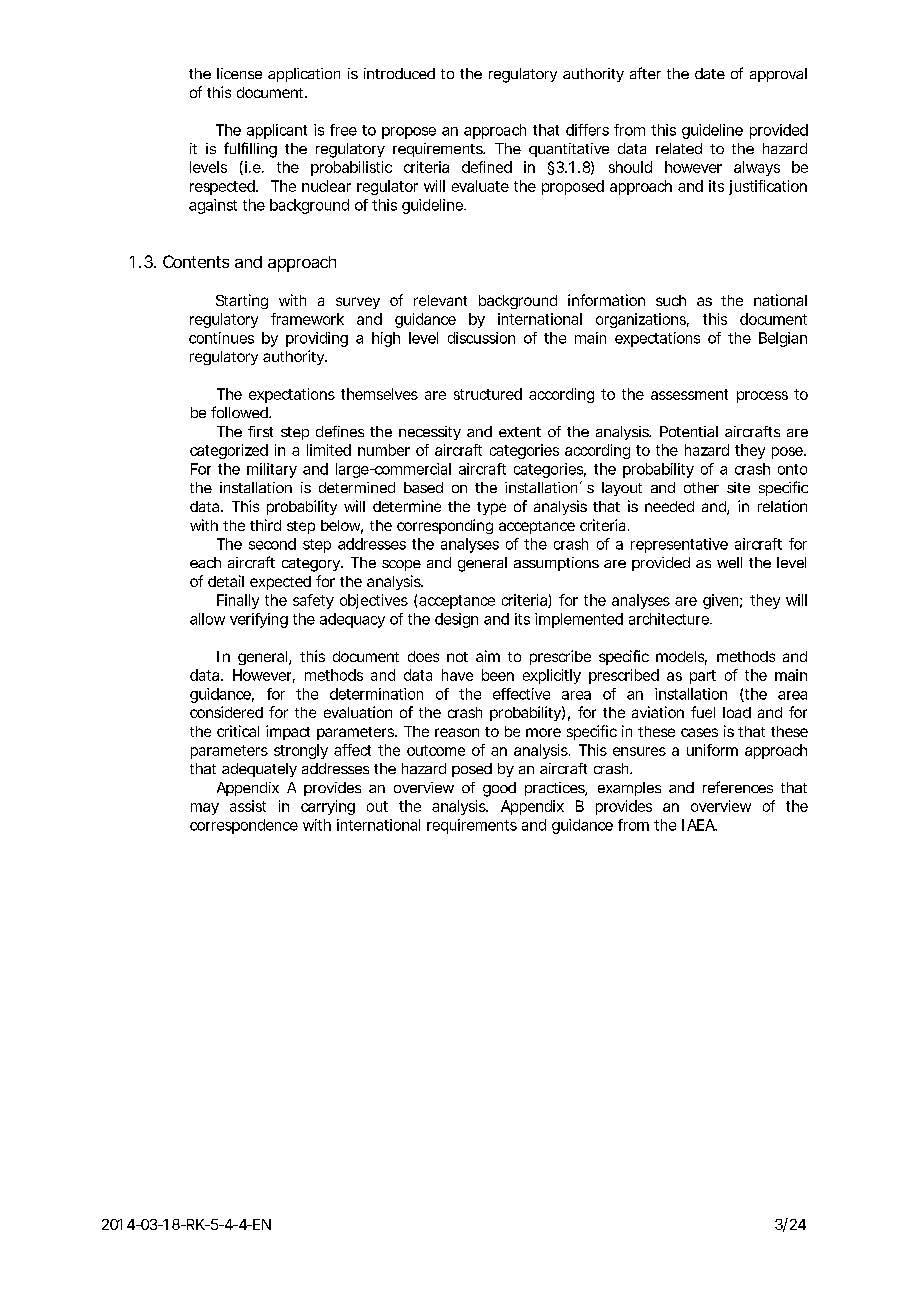 The height and width of the document is (1307, 924). What do you see at coordinates (213, 206) in the document?
I see `against` at bounding box center [213, 206].
